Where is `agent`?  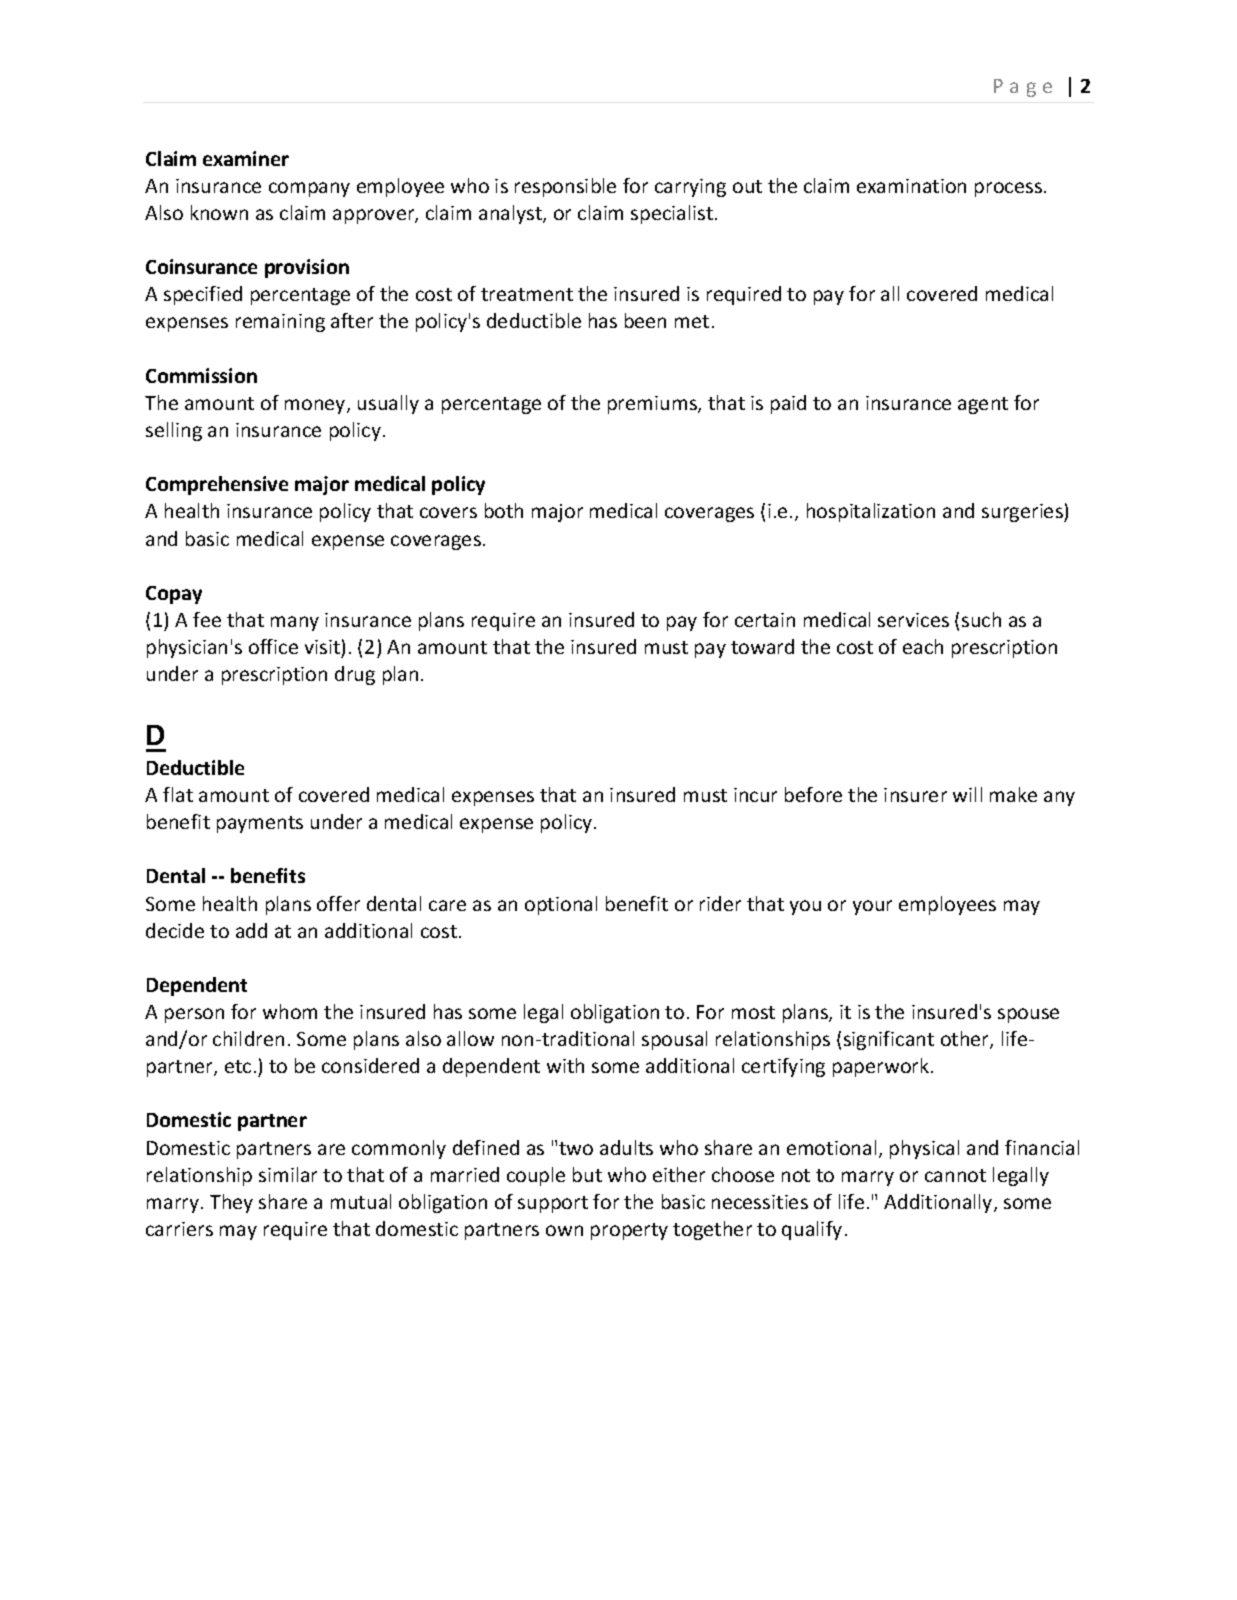
agent is located at coordinates (983, 405).
